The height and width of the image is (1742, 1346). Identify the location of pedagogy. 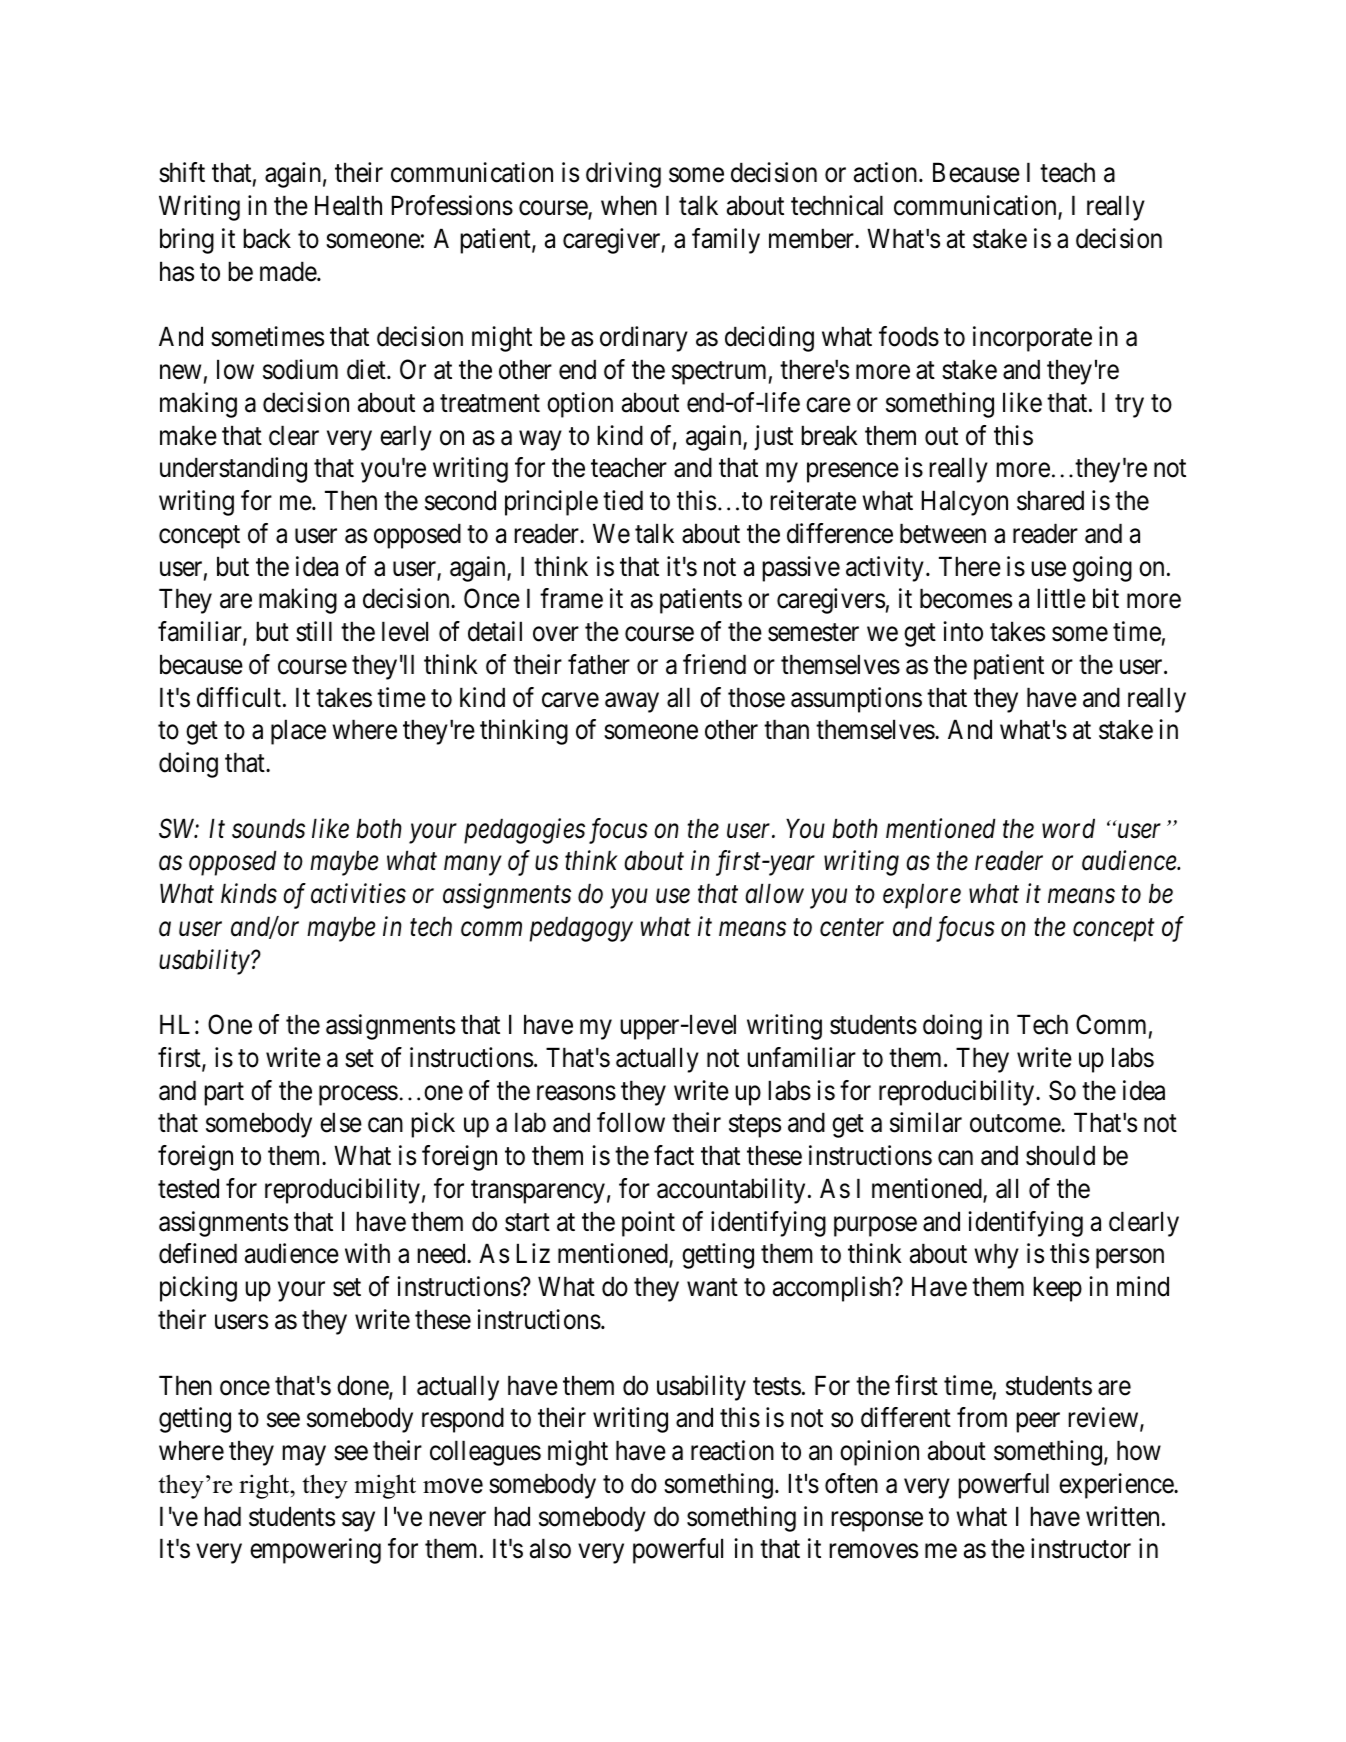
(581, 929).
